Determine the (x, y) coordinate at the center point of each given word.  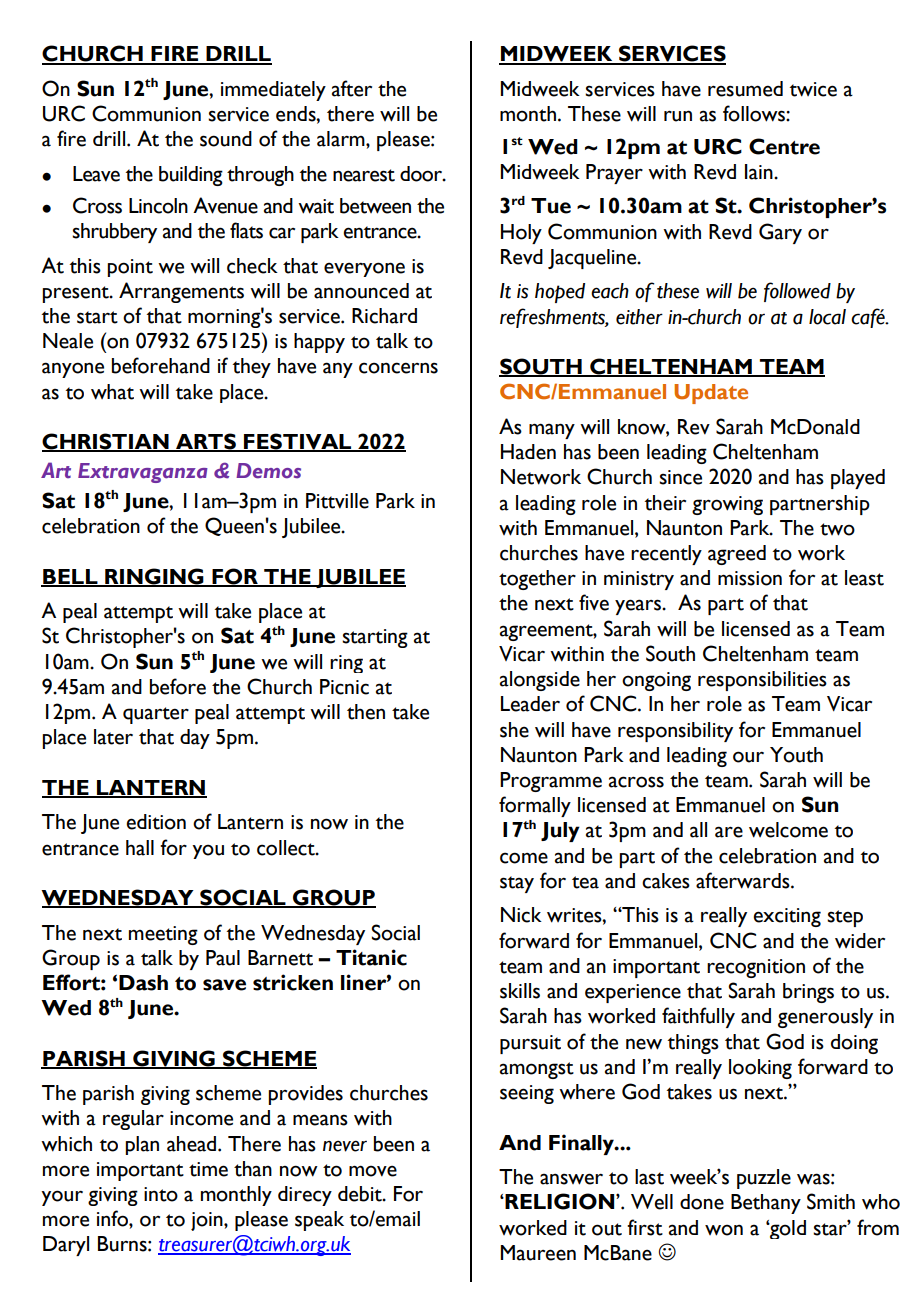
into (161, 1194)
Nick (521, 915)
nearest (364, 175)
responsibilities (762, 681)
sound (226, 139)
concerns (398, 368)
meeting (163, 935)
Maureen (538, 1253)
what (112, 392)
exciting (787, 917)
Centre (784, 146)
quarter (156, 715)
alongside (540, 681)
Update (711, 394)
